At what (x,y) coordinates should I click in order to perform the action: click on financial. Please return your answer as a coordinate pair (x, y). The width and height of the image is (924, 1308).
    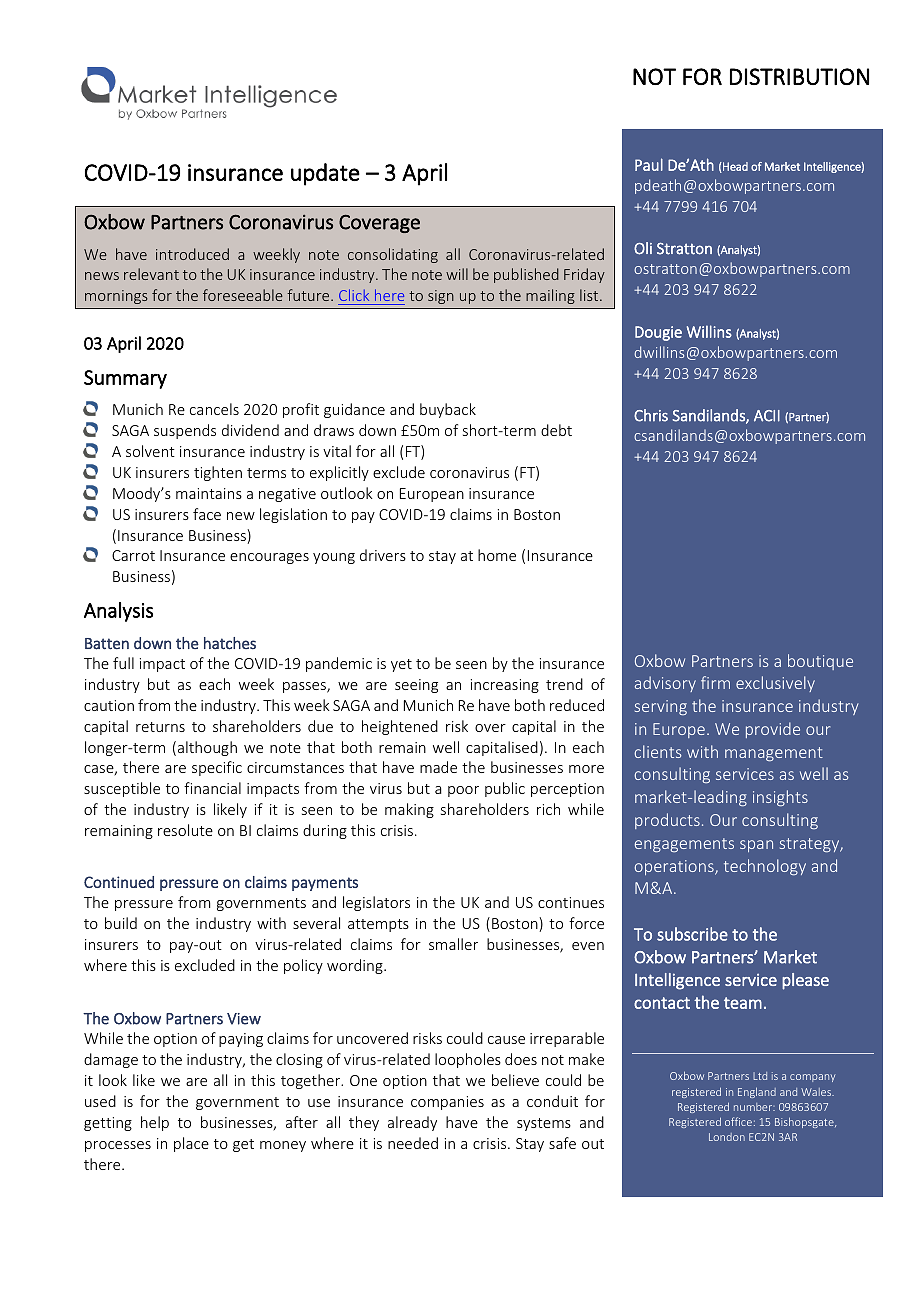
    Looking at the image, I should click on (212, 788).
